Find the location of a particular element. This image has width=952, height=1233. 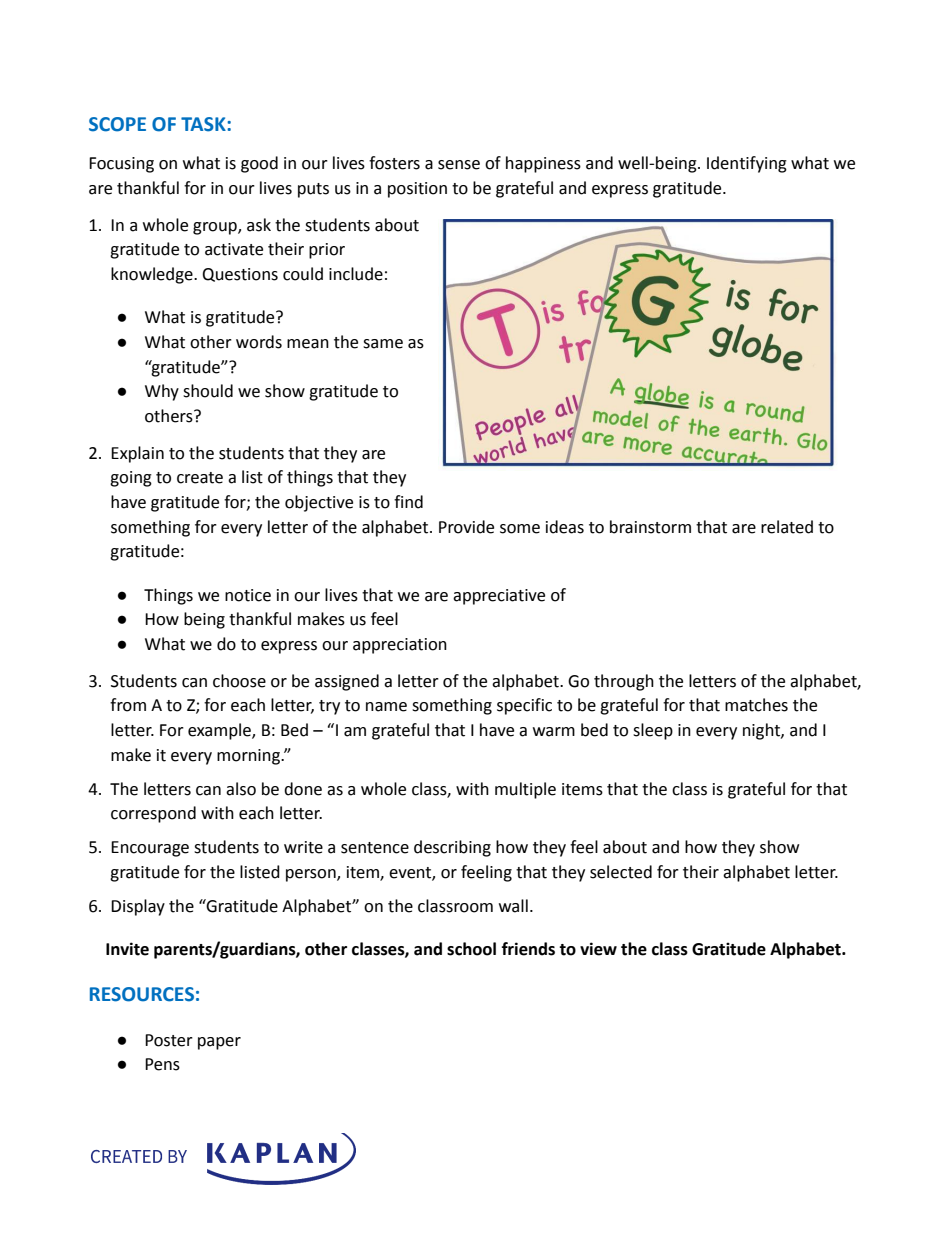

correspond is located at coordinates (153, 814).
